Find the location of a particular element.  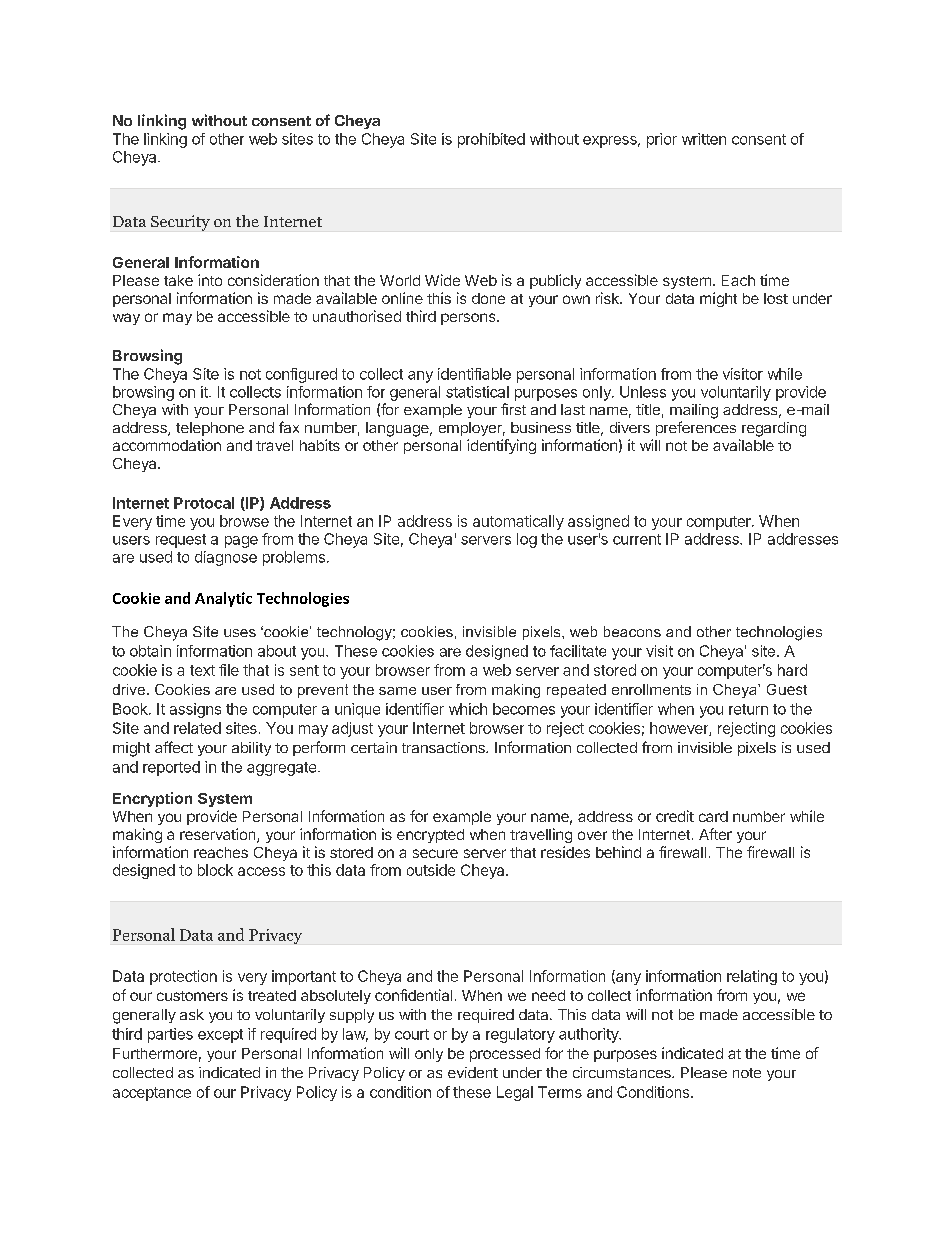

note is located at coordinates (747, 1073).
